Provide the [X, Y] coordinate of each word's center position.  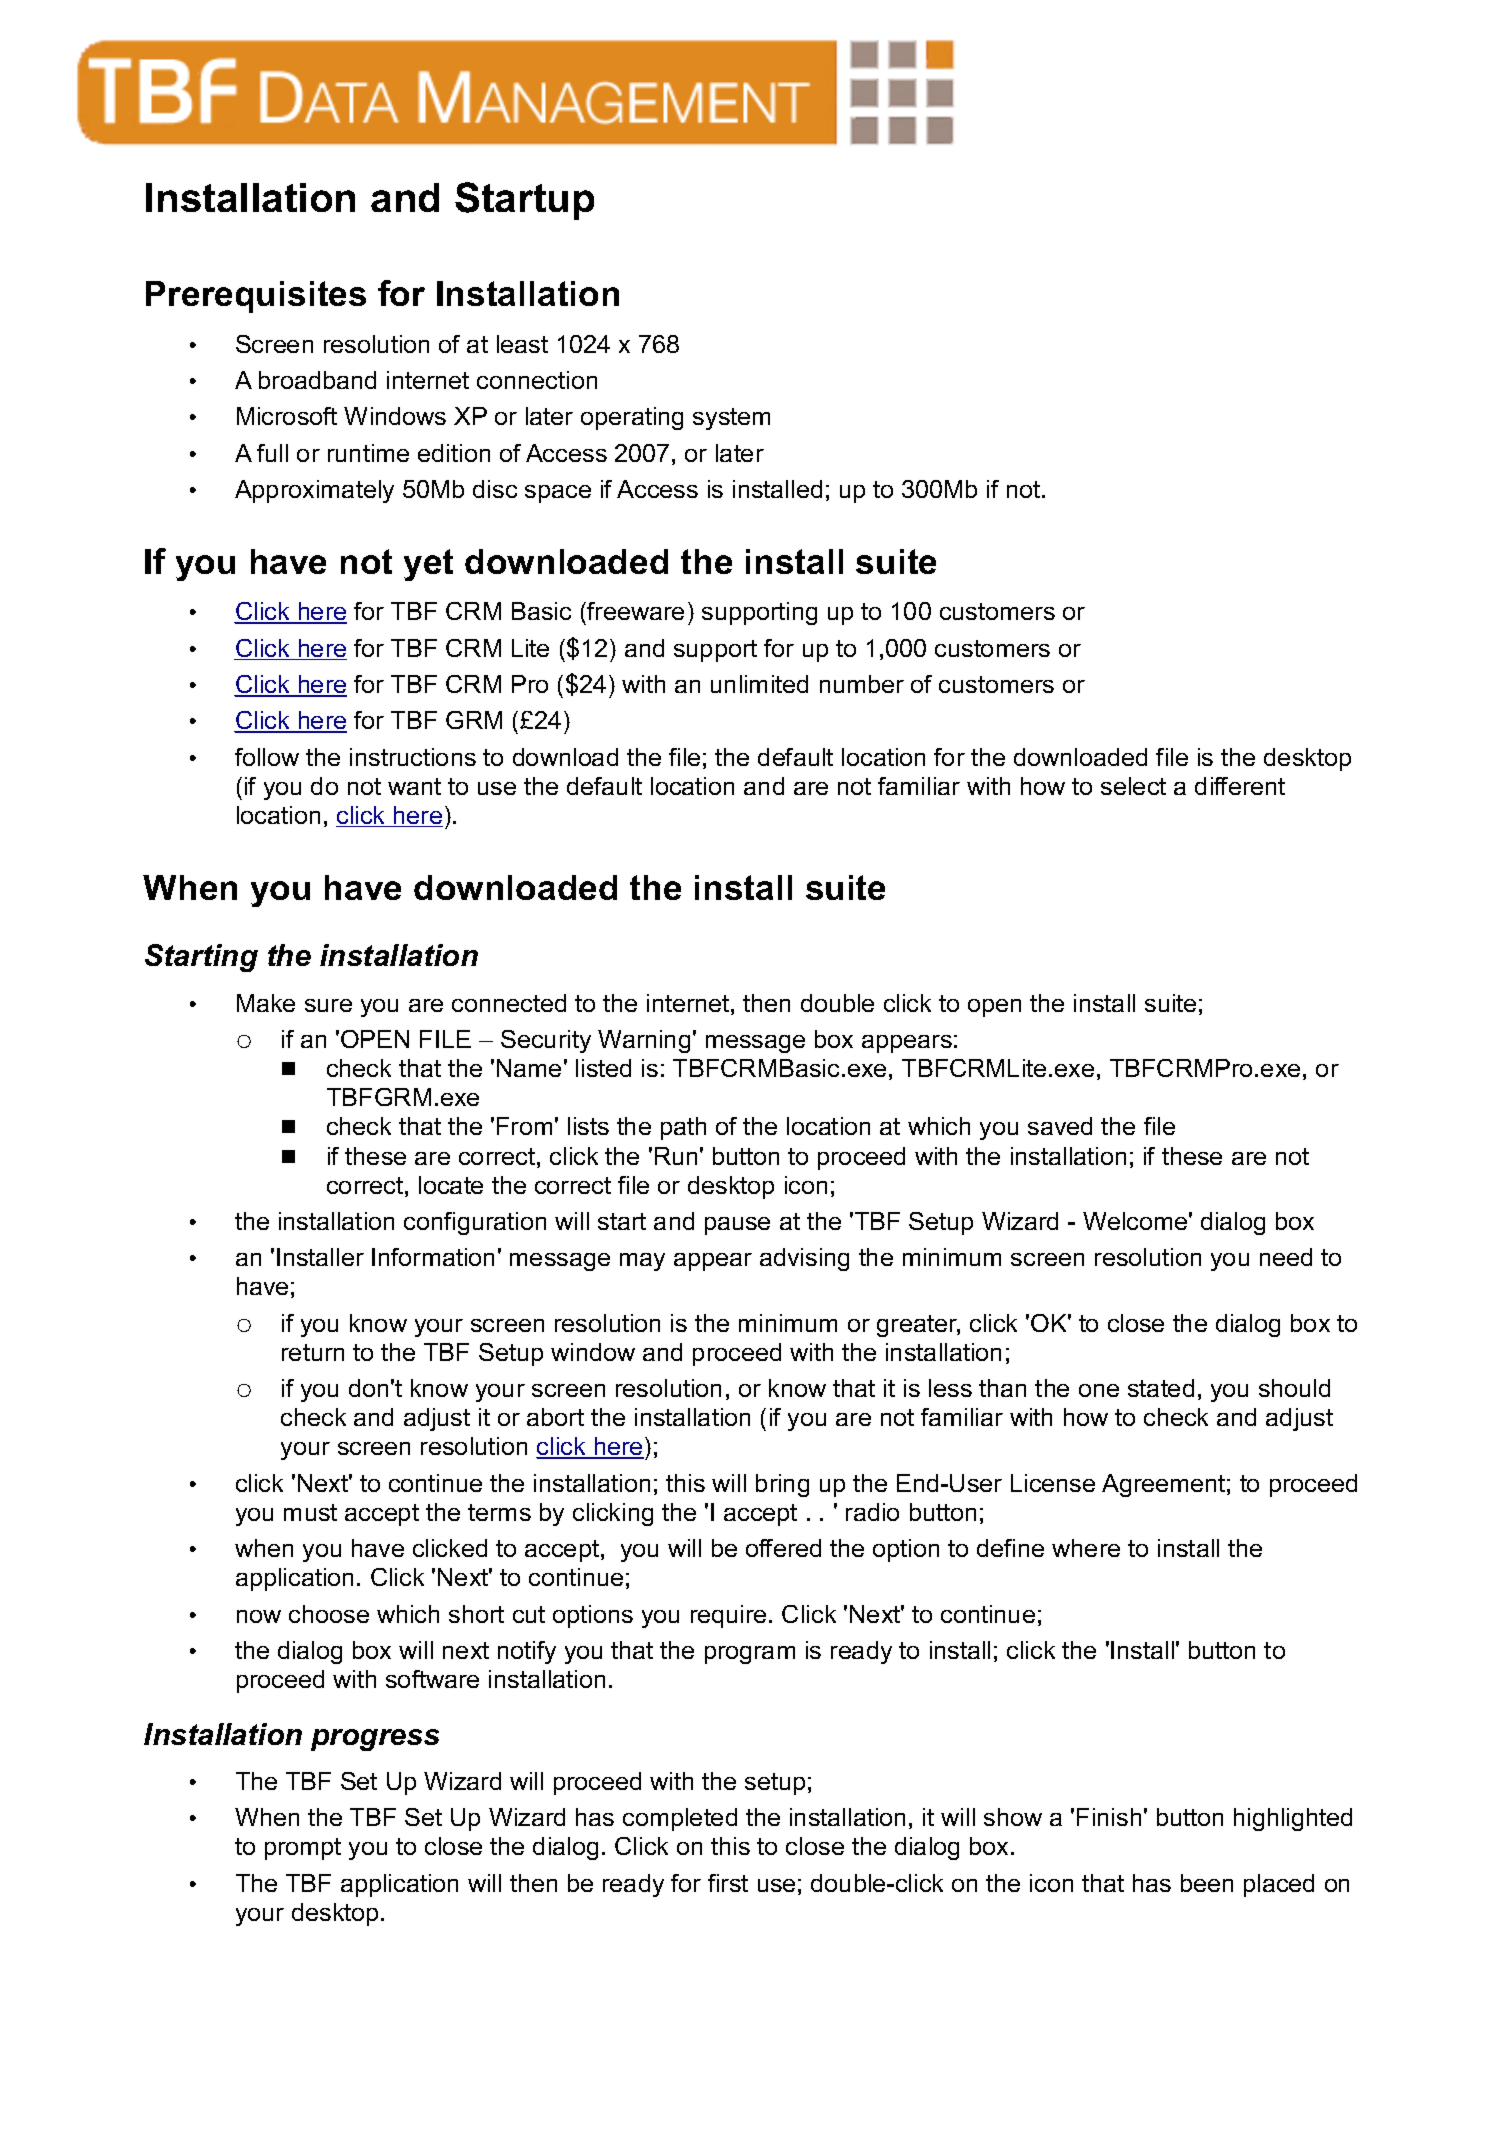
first [728, 1883]
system [731, 419]
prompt [303, 1849]
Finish [1109, 1817]
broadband [317, 380]
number [862, 684]
